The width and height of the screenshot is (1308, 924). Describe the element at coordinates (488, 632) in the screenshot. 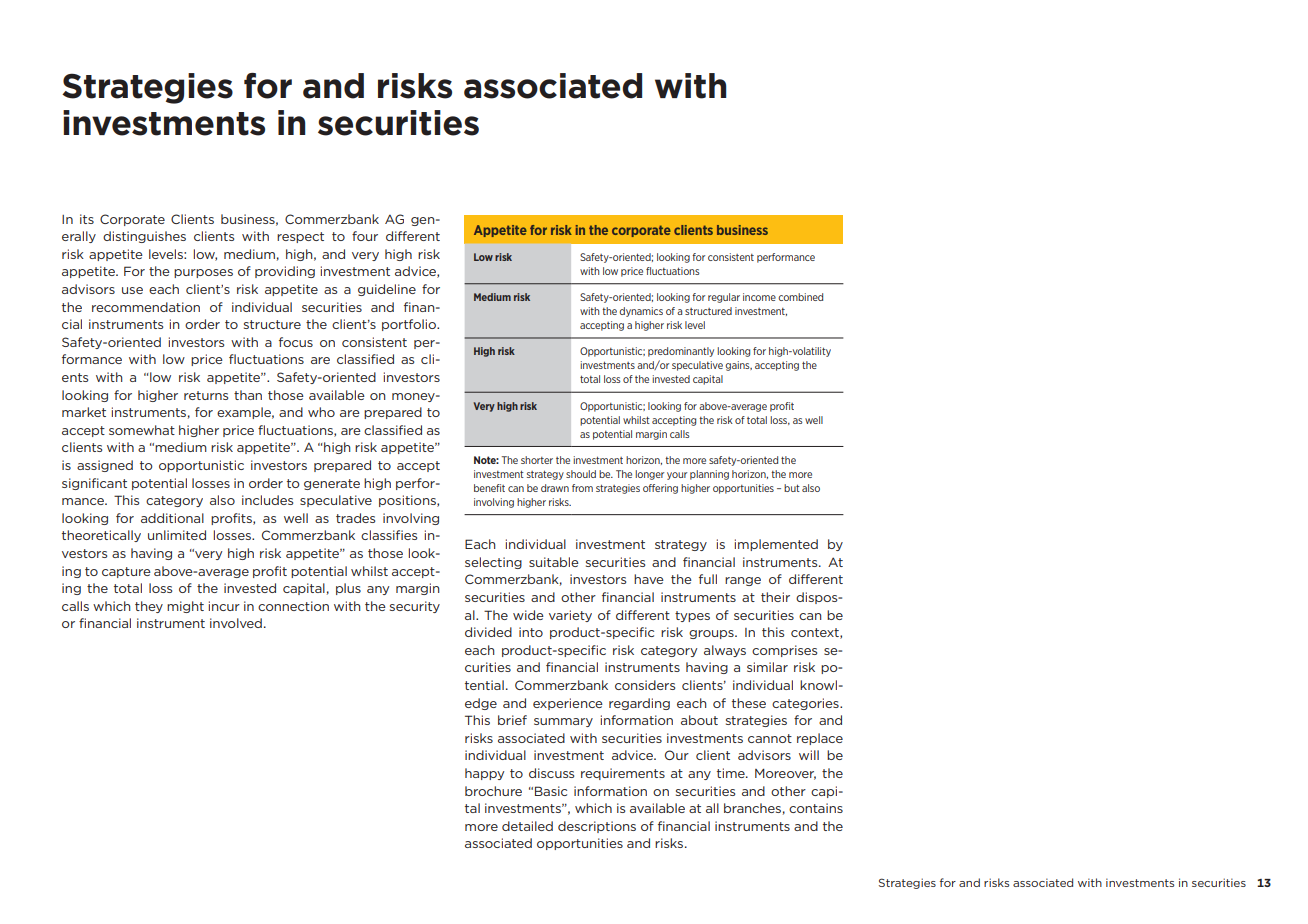

I see `divided` at that location.
